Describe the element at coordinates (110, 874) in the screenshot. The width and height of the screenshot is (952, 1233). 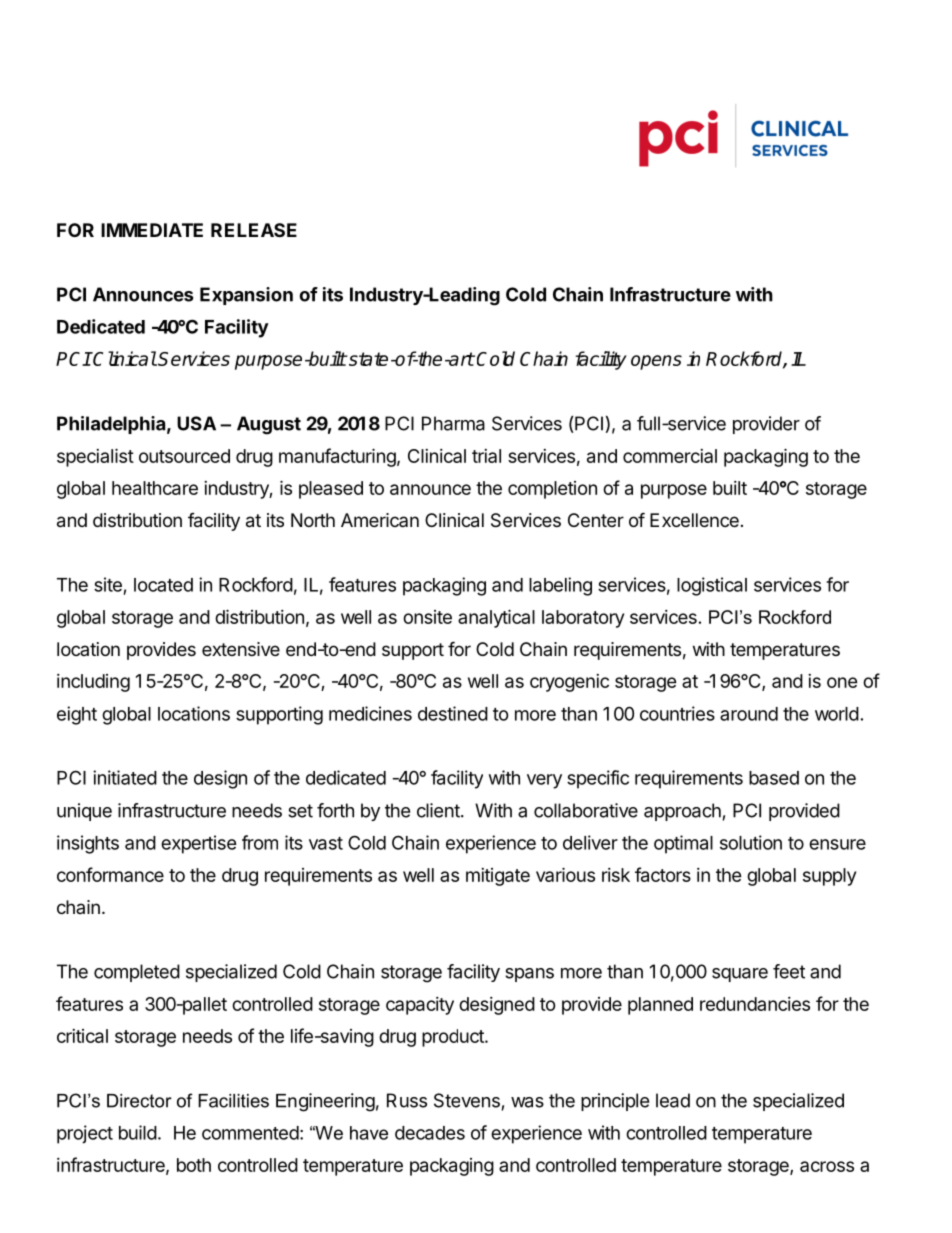
I see `conformance` at that location.
